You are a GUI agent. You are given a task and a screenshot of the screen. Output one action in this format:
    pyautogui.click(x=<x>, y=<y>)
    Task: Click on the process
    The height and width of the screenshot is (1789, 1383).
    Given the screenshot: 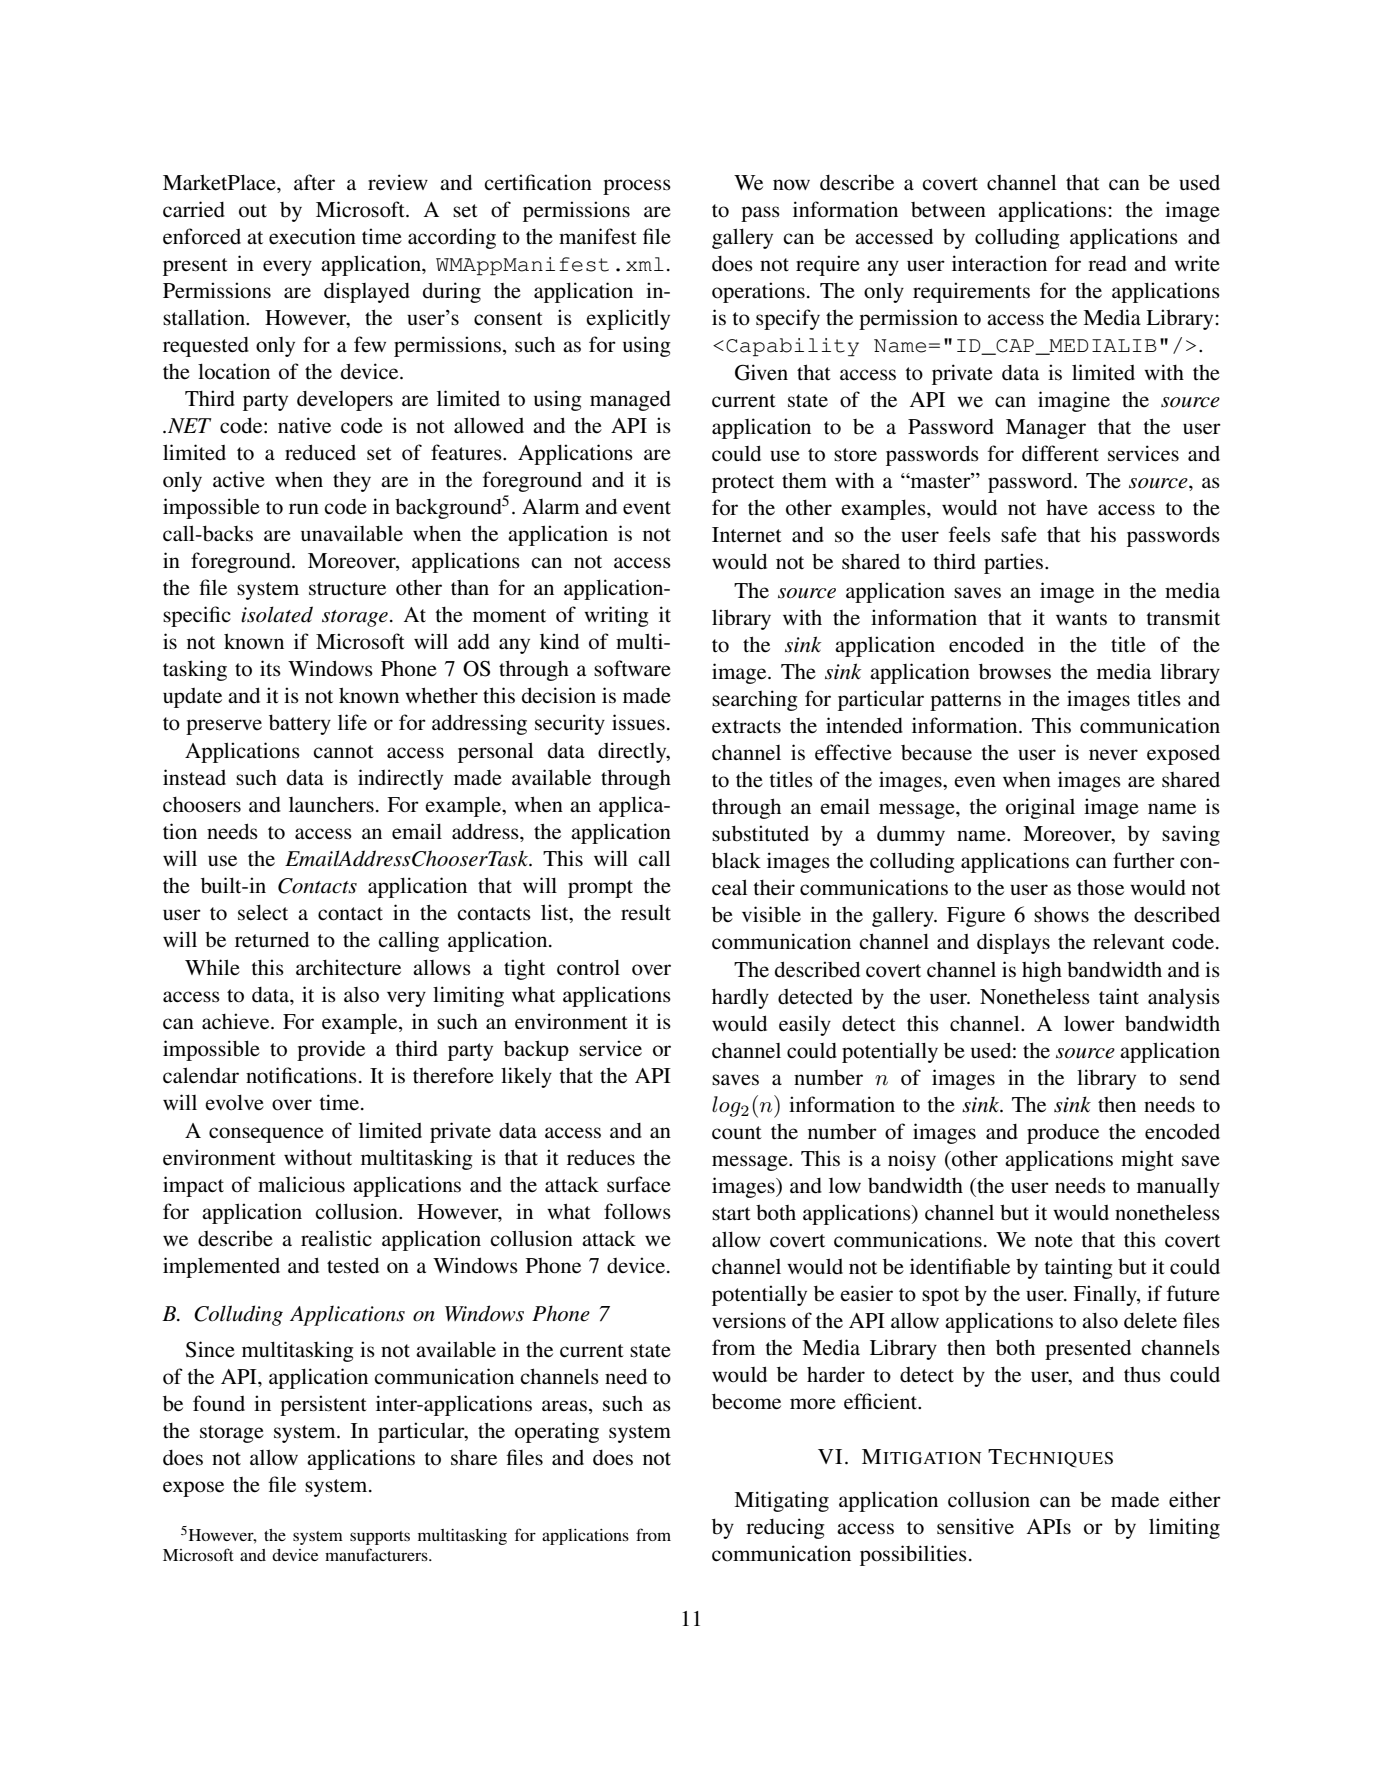 What is the action you would take?
    pyautogui.click(x=637, y=187)
